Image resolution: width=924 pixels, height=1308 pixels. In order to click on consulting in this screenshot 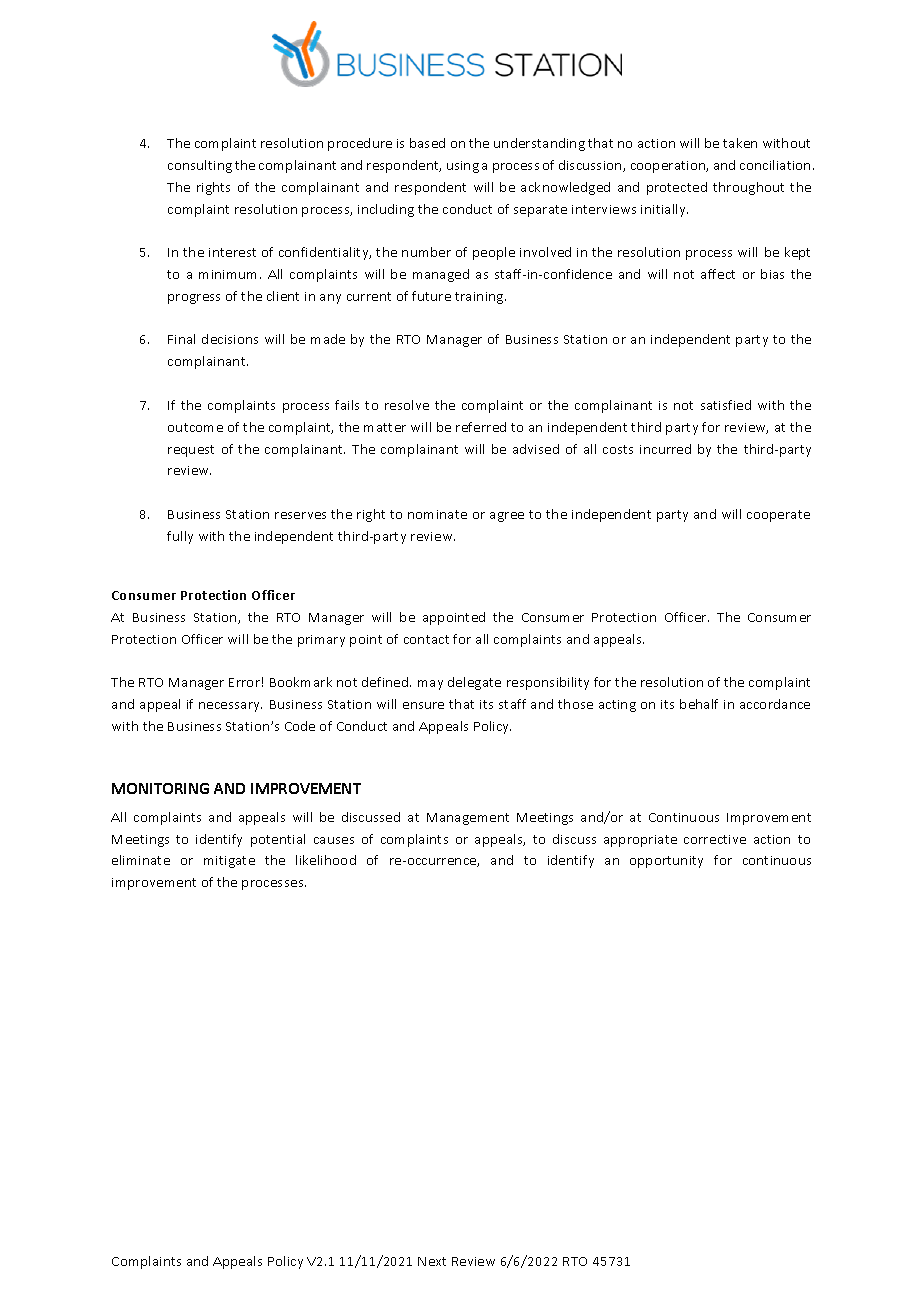, I will do `click(200, 166)`.
